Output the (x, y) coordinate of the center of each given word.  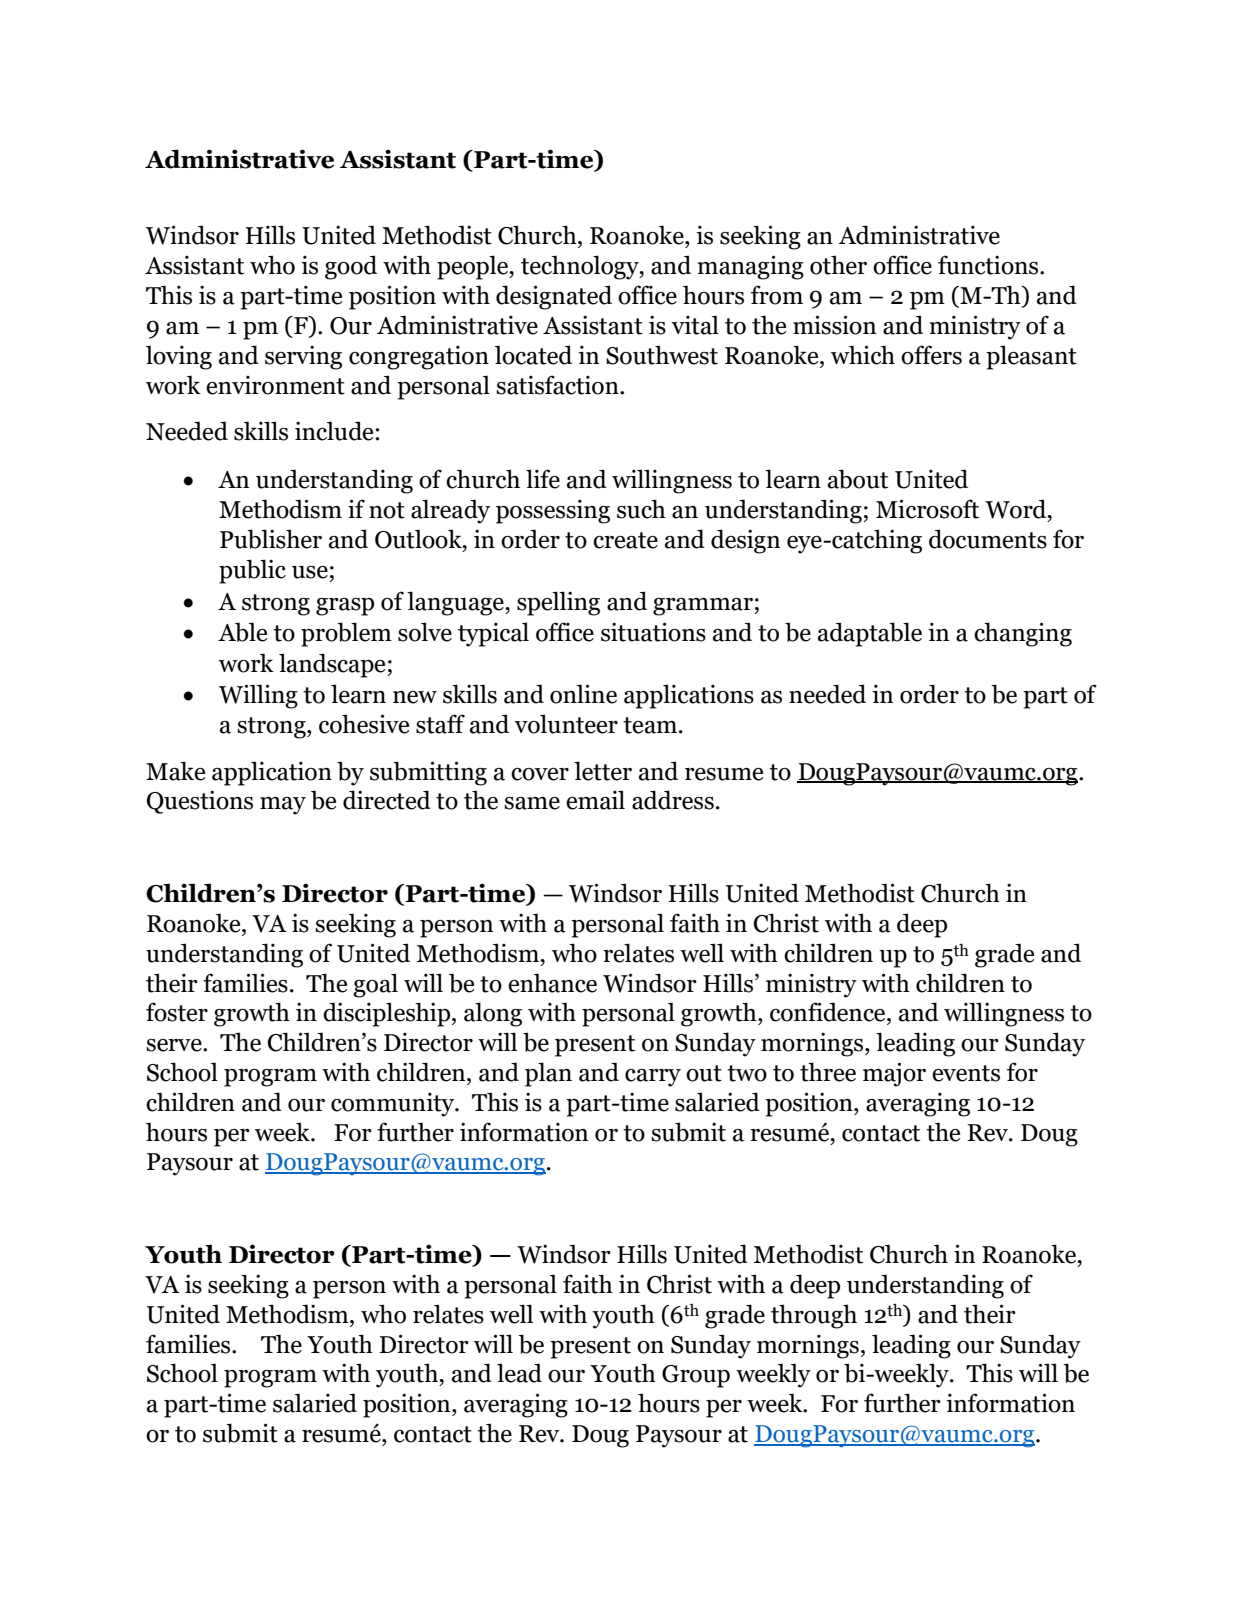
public (252, 571)
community (394, 1105)
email (595, 800)
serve (175, 1045)
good (351, 267)
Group (696, 1376)
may (283, 806)
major (894, 1074)
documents (988, 539)
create (625, 540)
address (673, 800)
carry (653, 1078)
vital (695, 325)
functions (989, 265)
